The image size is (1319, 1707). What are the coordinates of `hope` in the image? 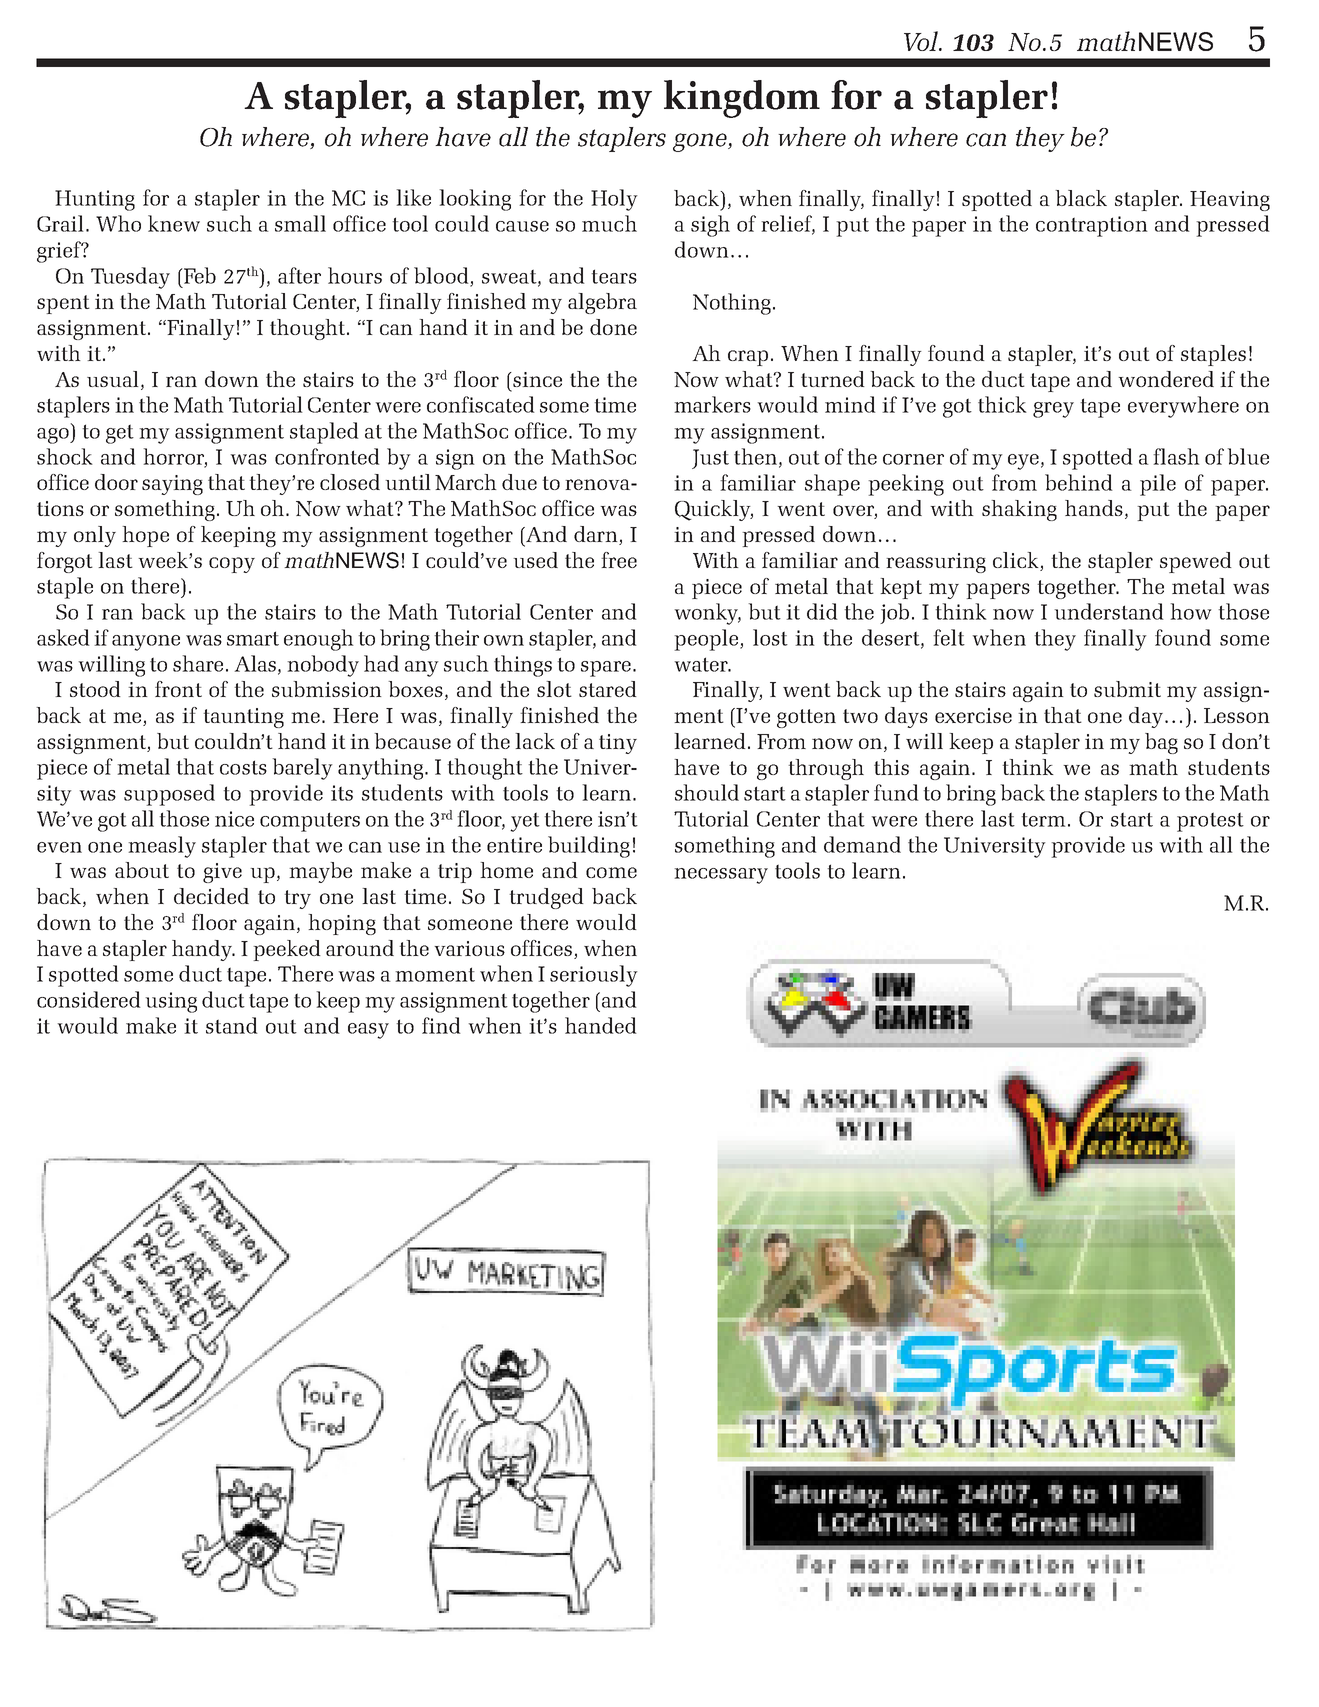 It's located at (145, 536).
